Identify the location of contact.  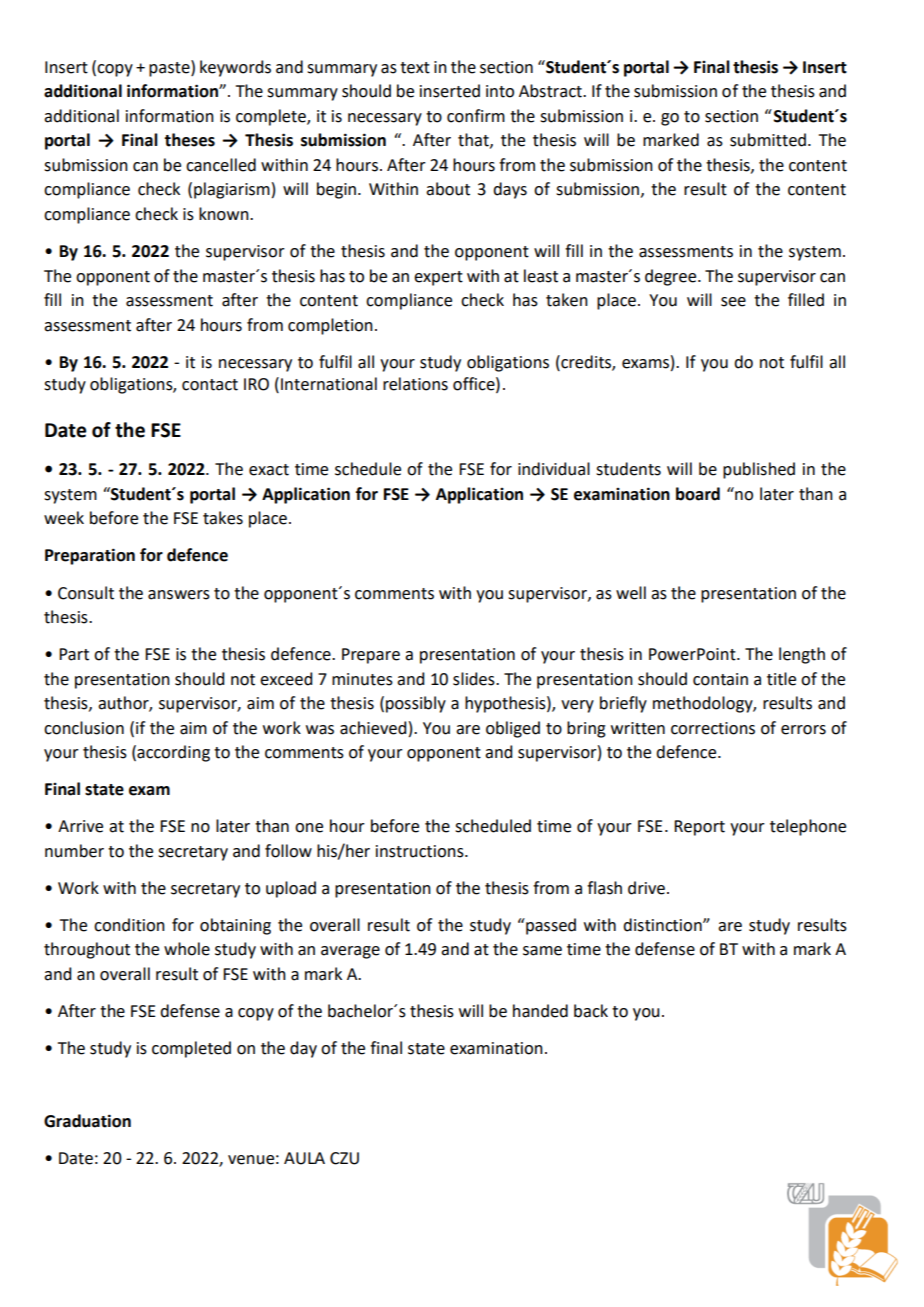
(210, 385).
